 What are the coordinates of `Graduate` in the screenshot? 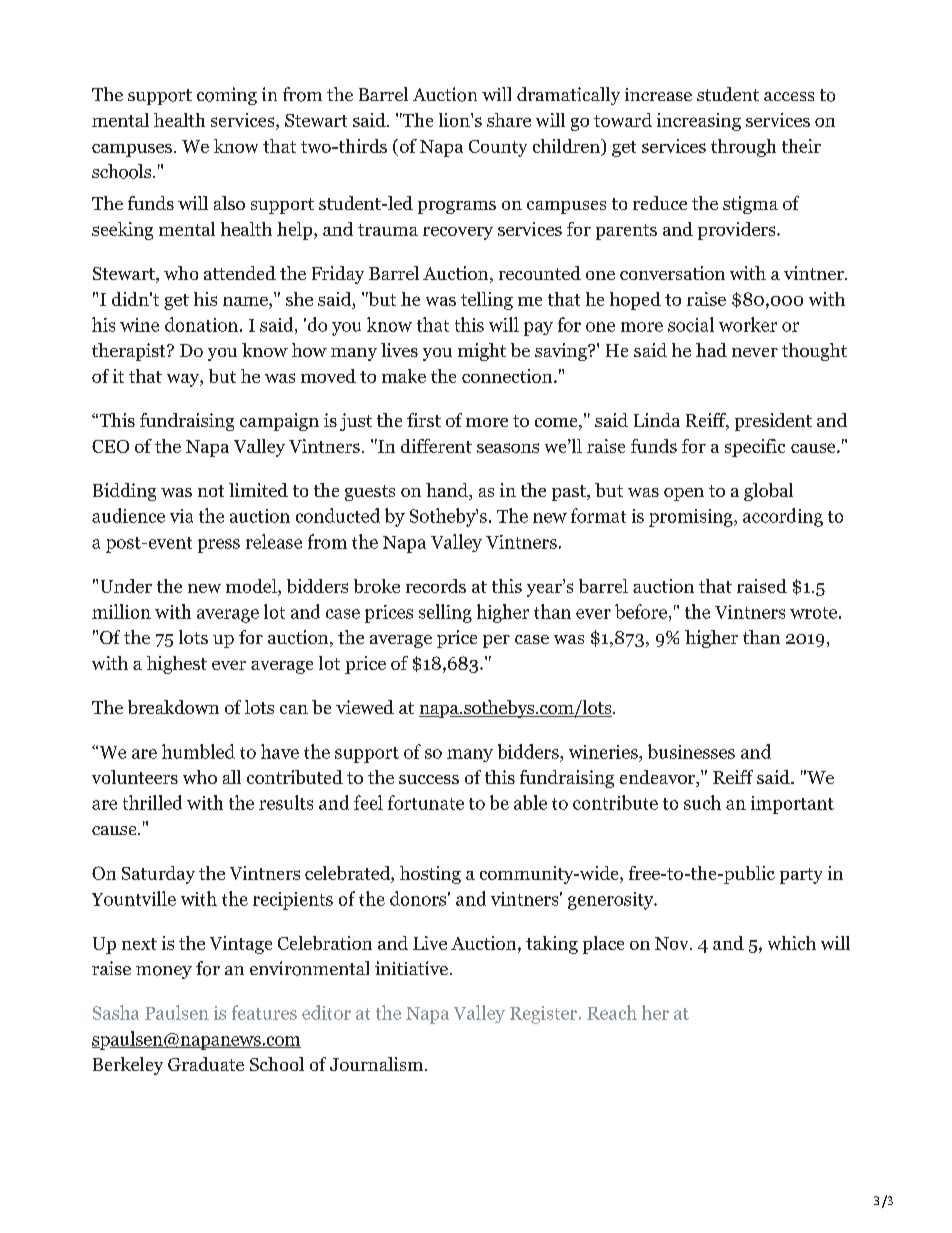 It's located at (206, 1064).
